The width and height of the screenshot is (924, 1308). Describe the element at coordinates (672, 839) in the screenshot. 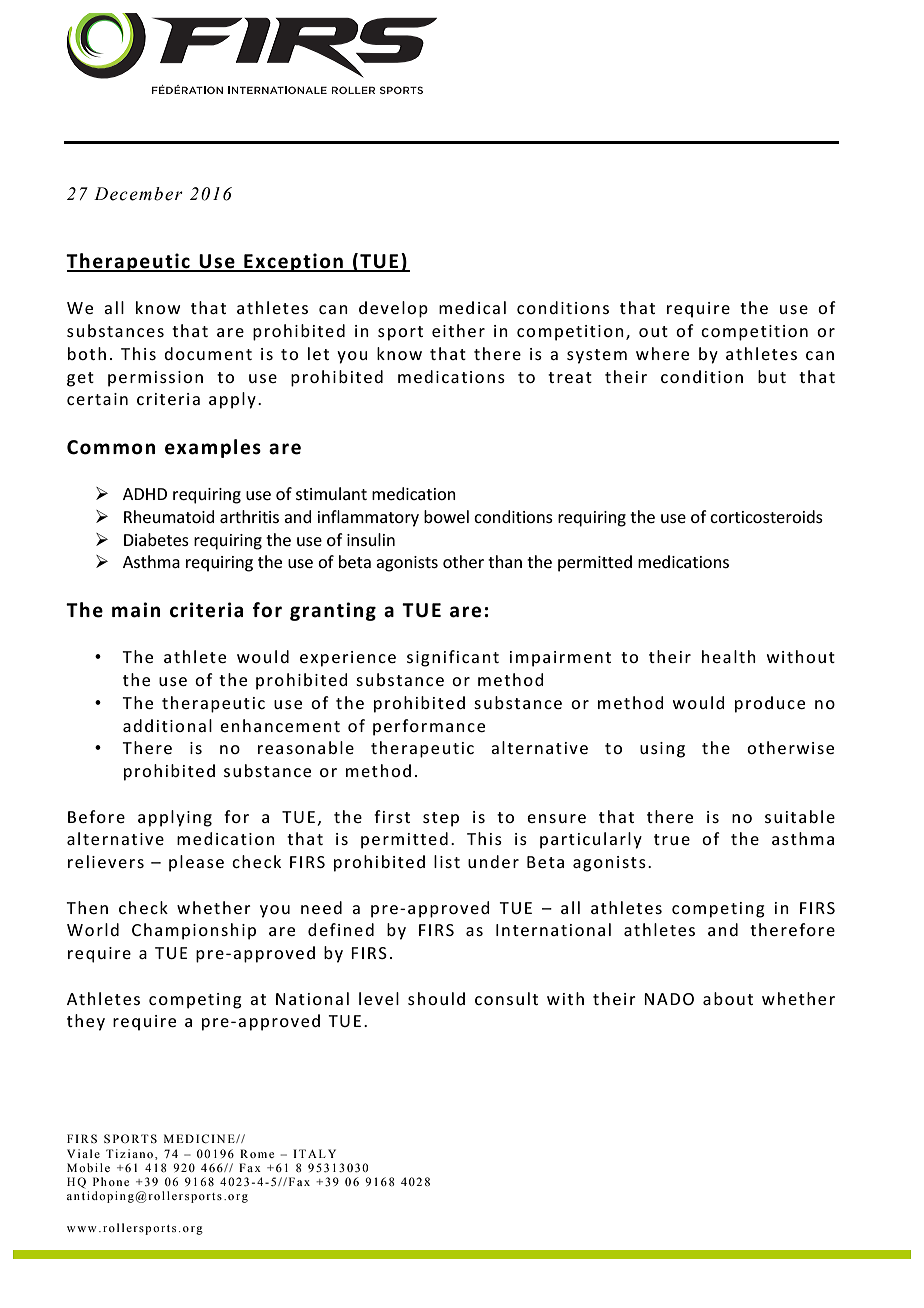

I see `true` at that location.
